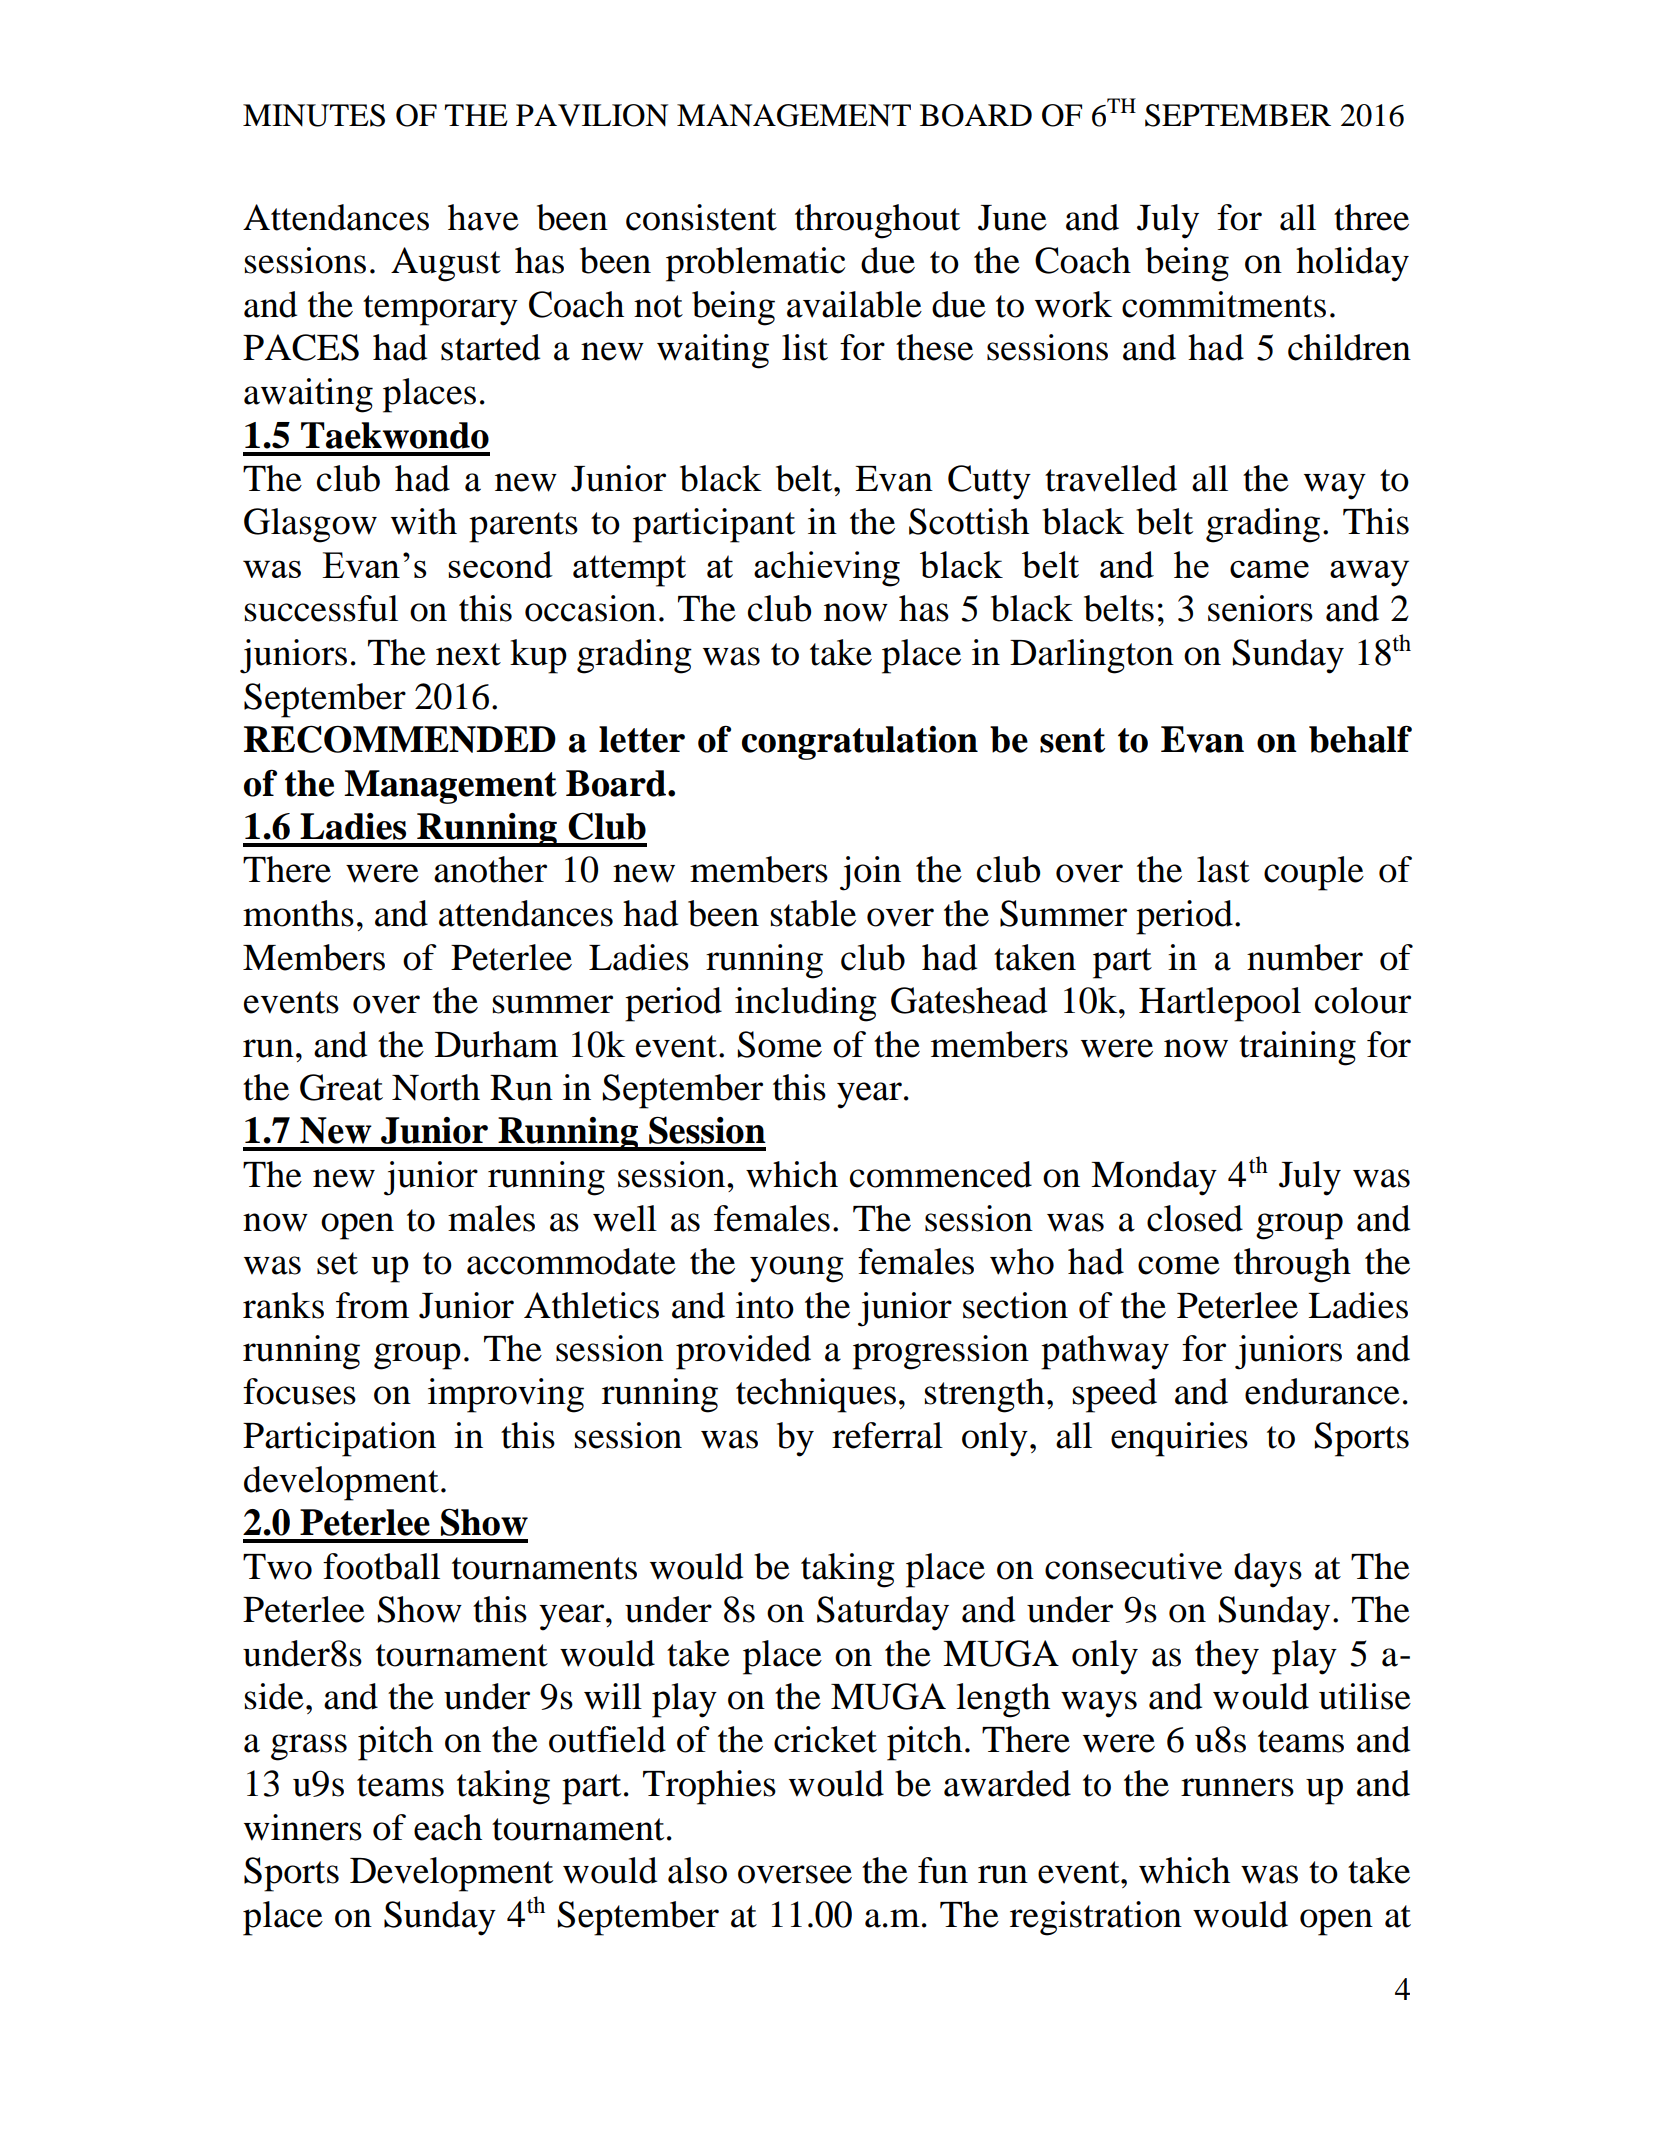  Describe the element at coordinates (448, 1827) in the page. I see `each` at that location.
